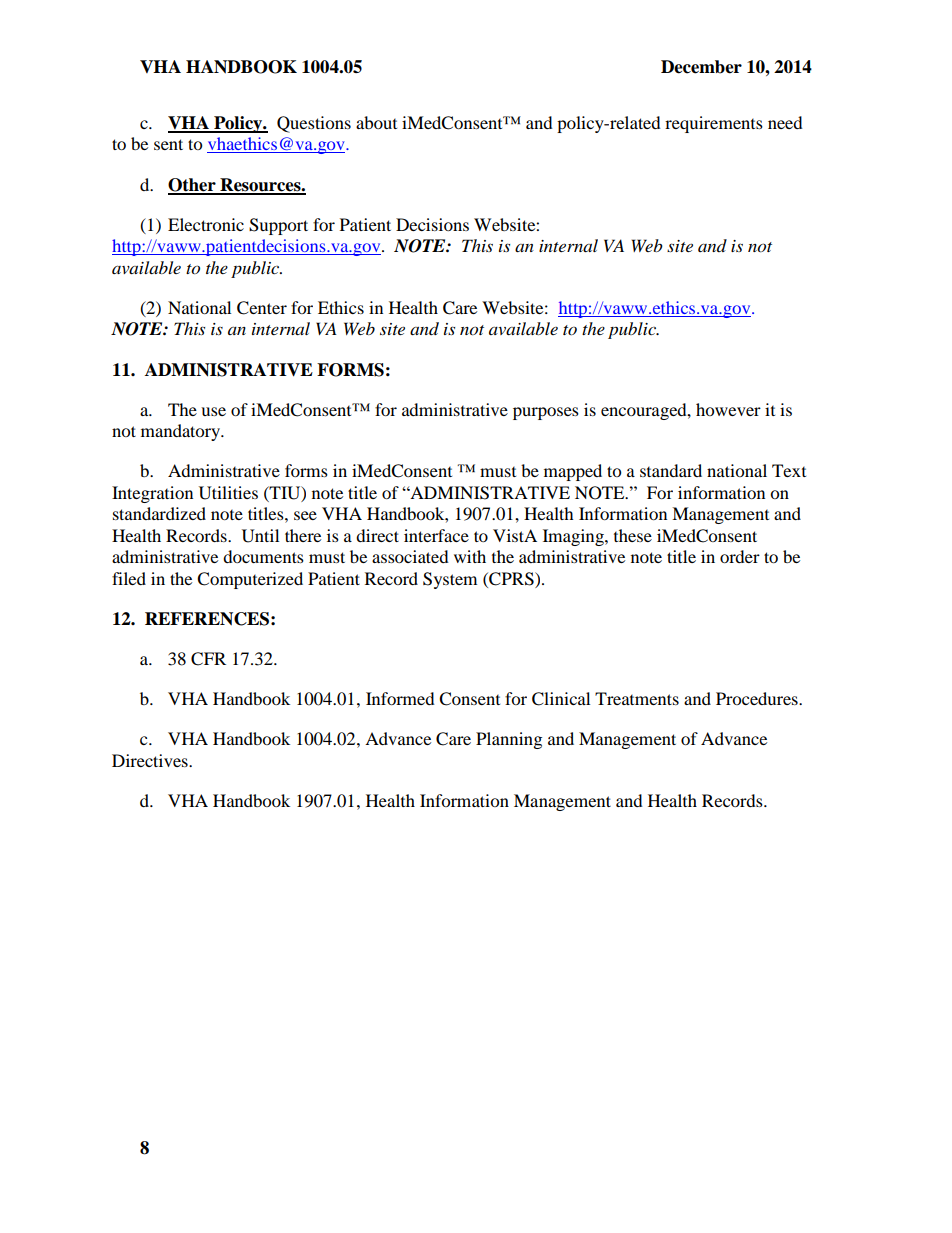 The height and width of the screenshot is (1233, 952). What do you see at coordinates (728, 409) in the screenshot?
I see `however` at bounding box center [728, 409].
